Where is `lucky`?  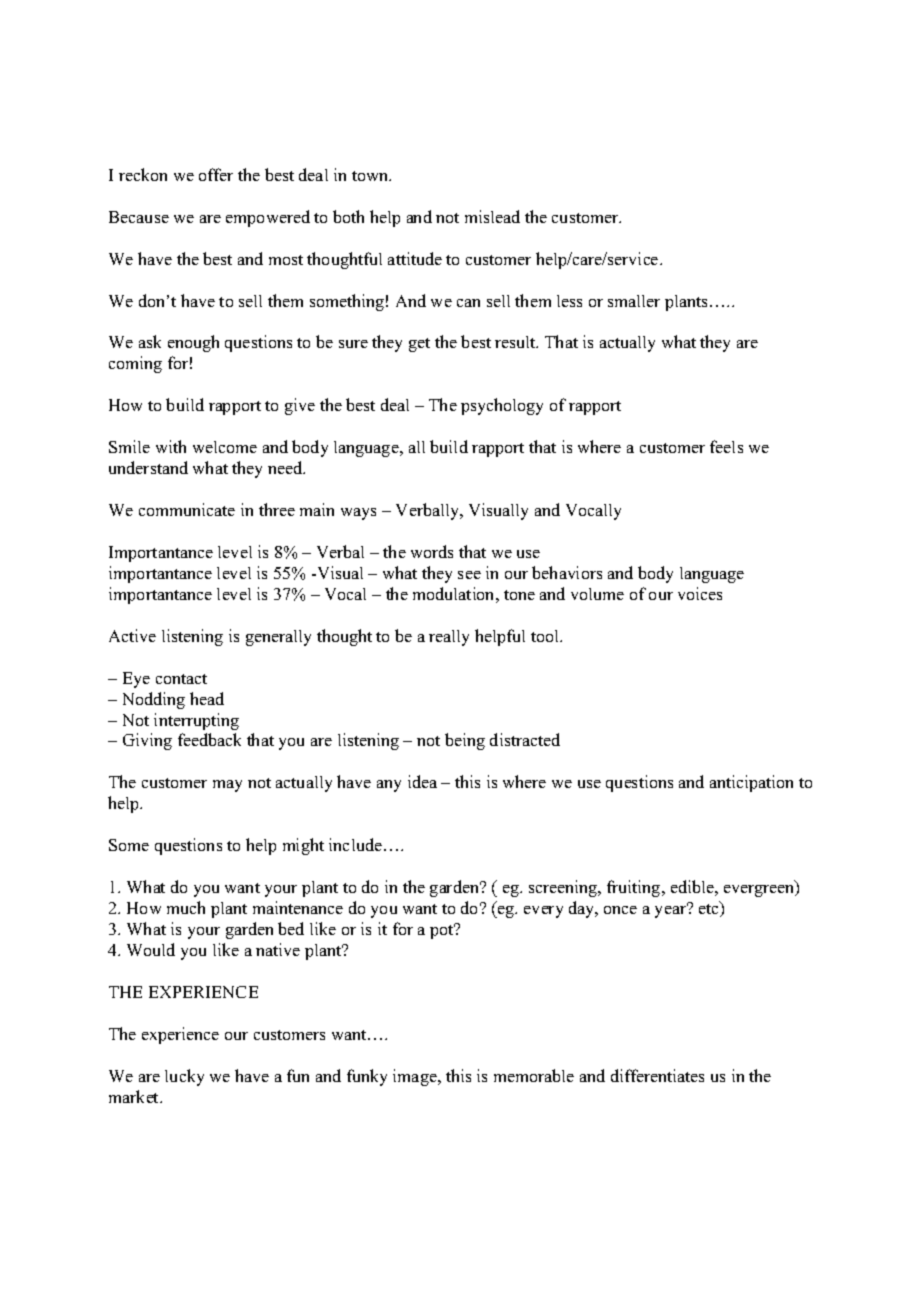
lucky is located at coordinates (184, 1077).
